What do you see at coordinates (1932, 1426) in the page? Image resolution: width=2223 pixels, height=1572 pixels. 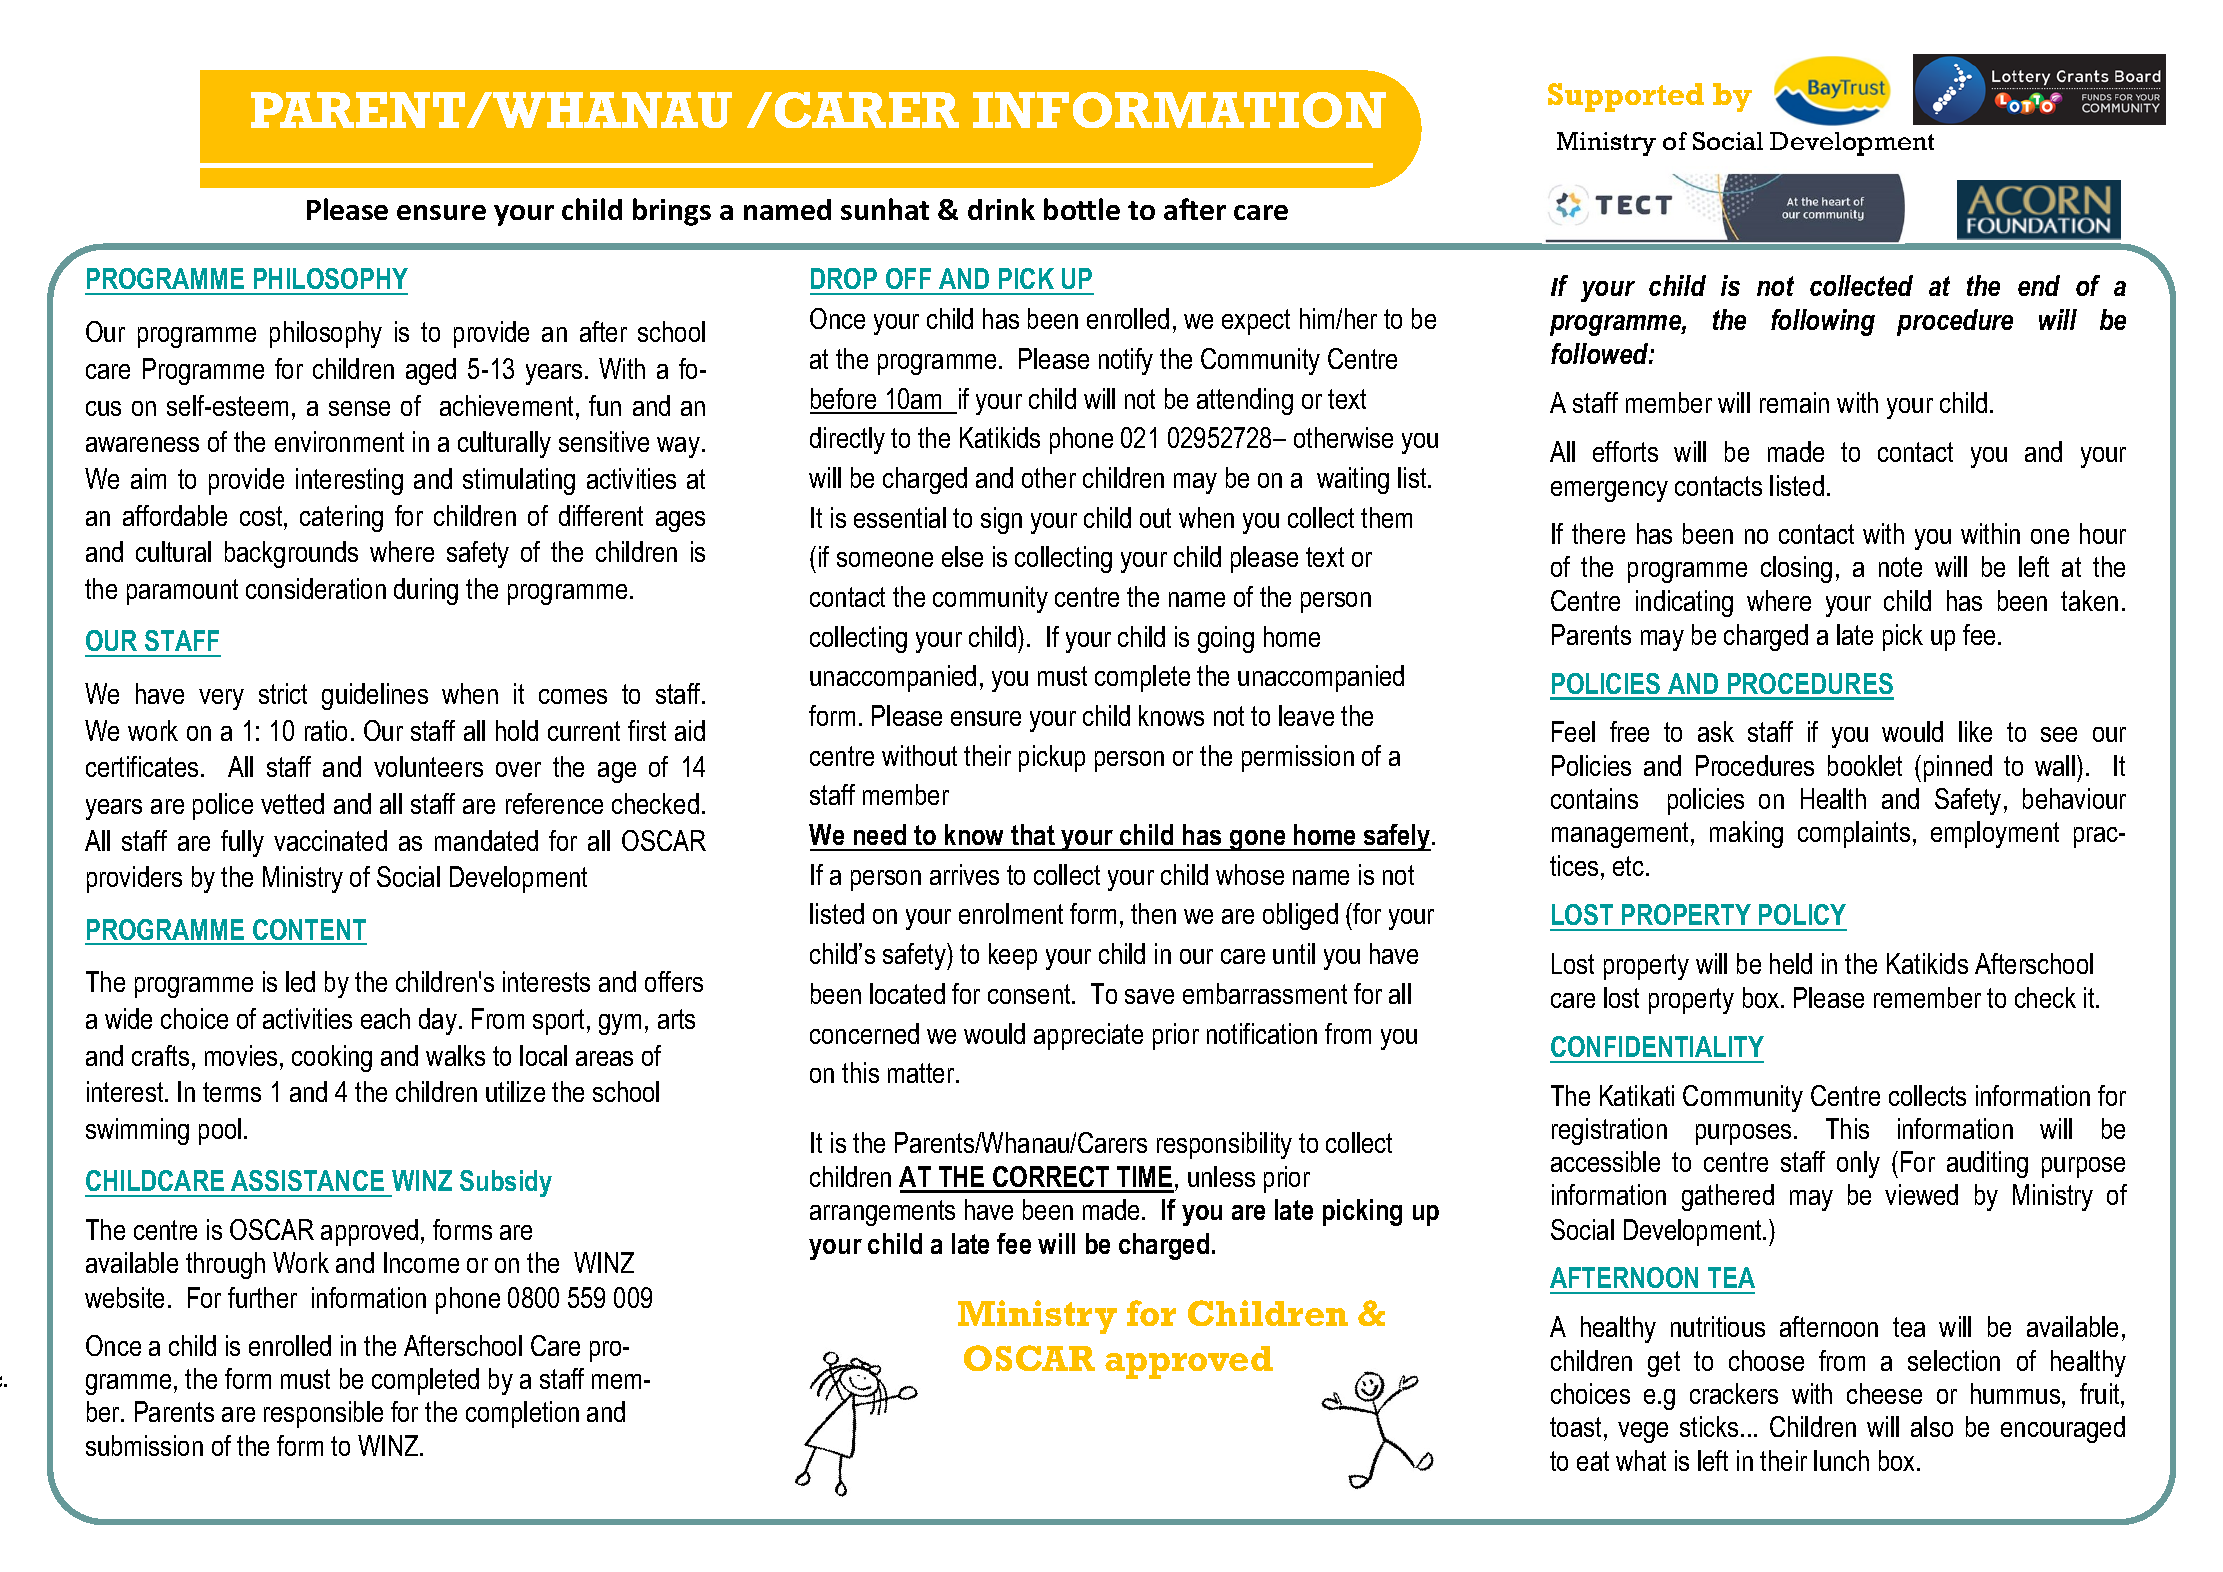 I see `also` at bounding box center [1932, 1426].
